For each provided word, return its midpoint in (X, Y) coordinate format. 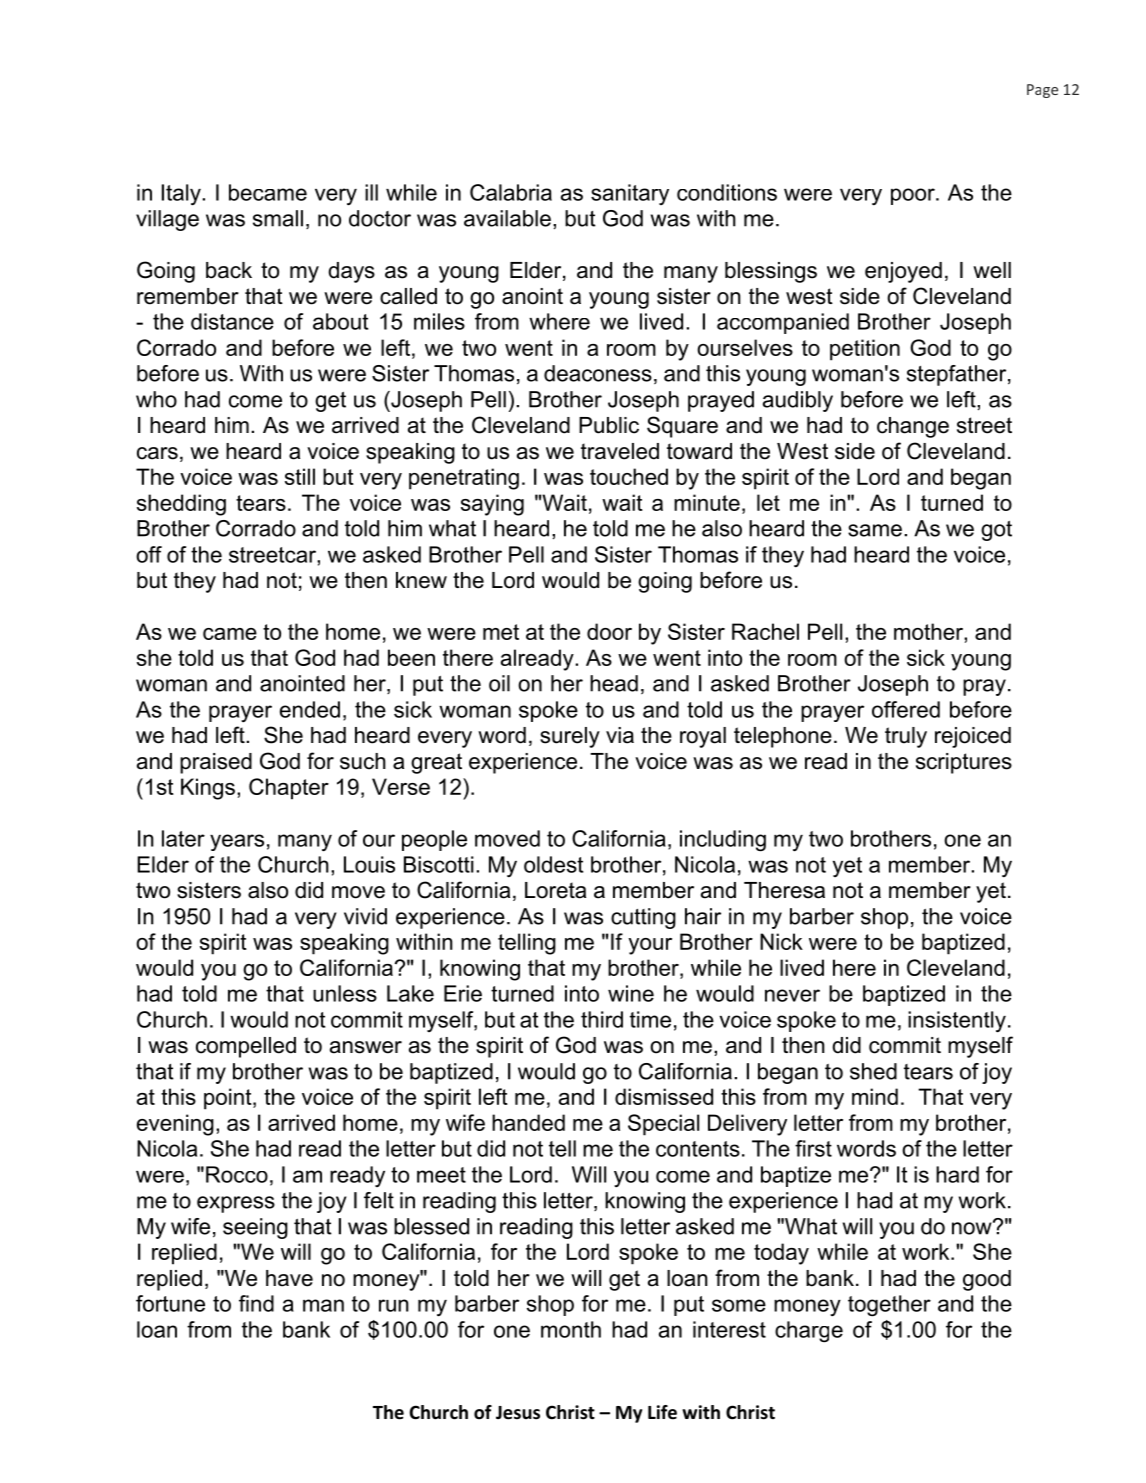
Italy (182, 195)
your (650, 946)
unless (345, 993)
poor (914, 196)
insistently (957, 1022)
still (300, 476)
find (256, 1303)
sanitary (630, 194)
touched (629, 476)
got (996, 531)
